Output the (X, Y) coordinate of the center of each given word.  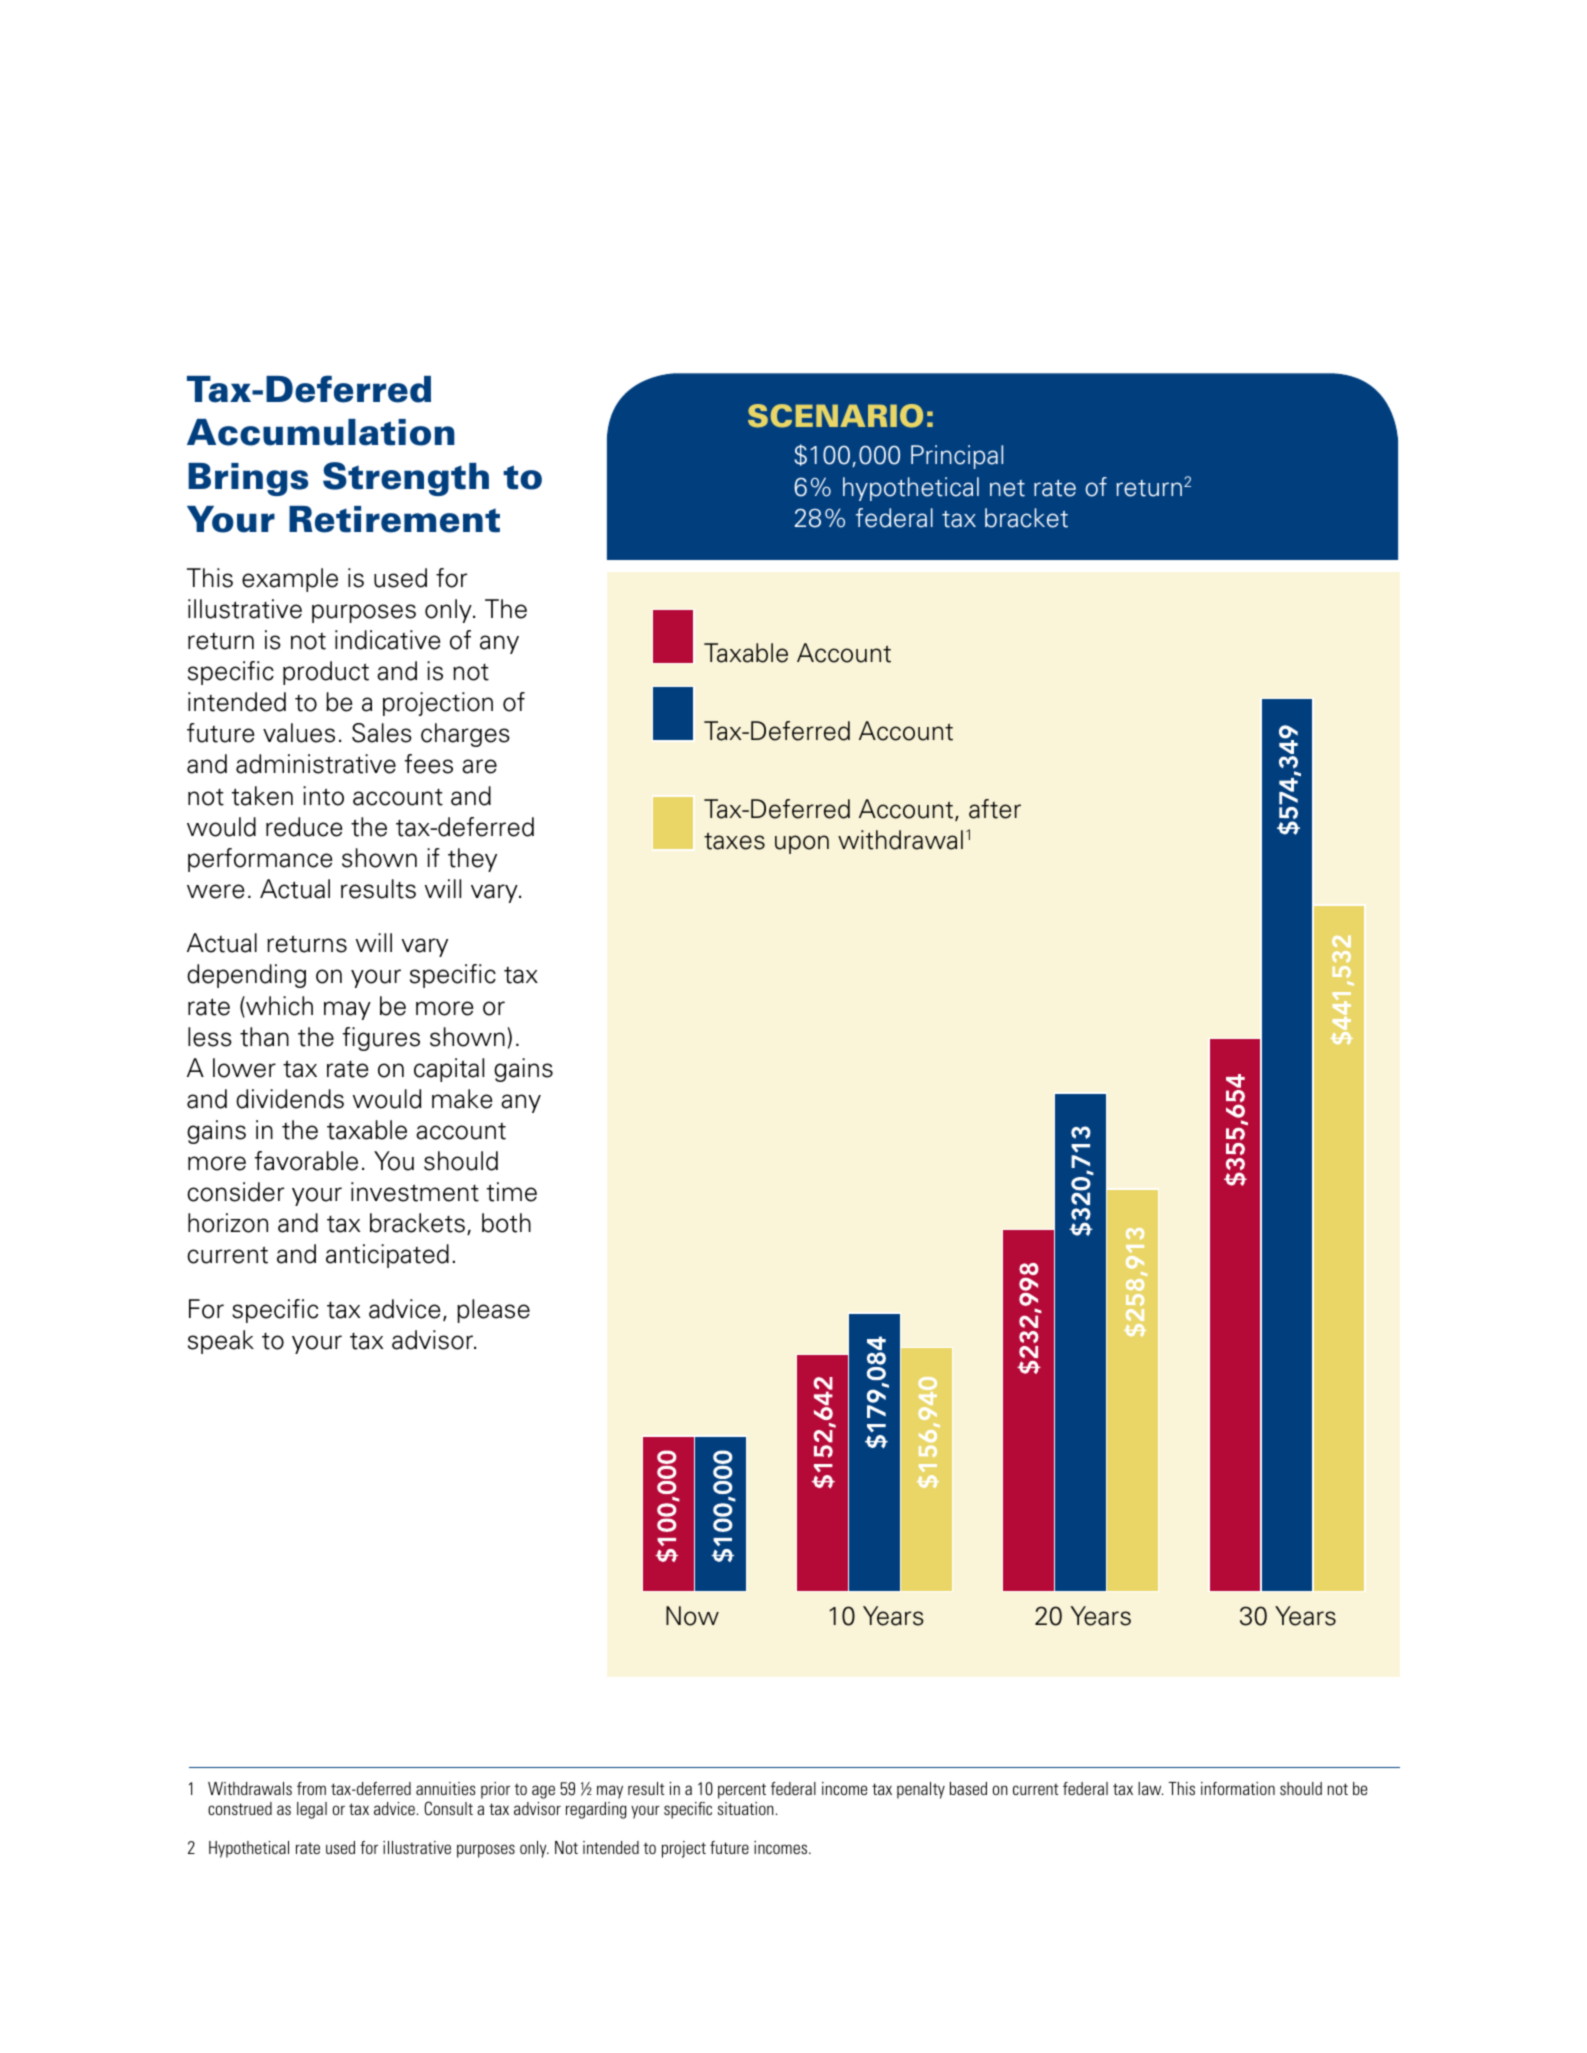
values (299, 733)
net (1007, 488)
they (472, 860)
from (311, 1788)
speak (221, 1342)
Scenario (835, 416)
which (278, 1007)
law (1150, 1788)
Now (692, 1616)
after (995, 809)
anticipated (387, 1256)
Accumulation (321, 432)
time (512, 1192)
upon (802, 844)
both (506, 1223)
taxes (734, 841)
